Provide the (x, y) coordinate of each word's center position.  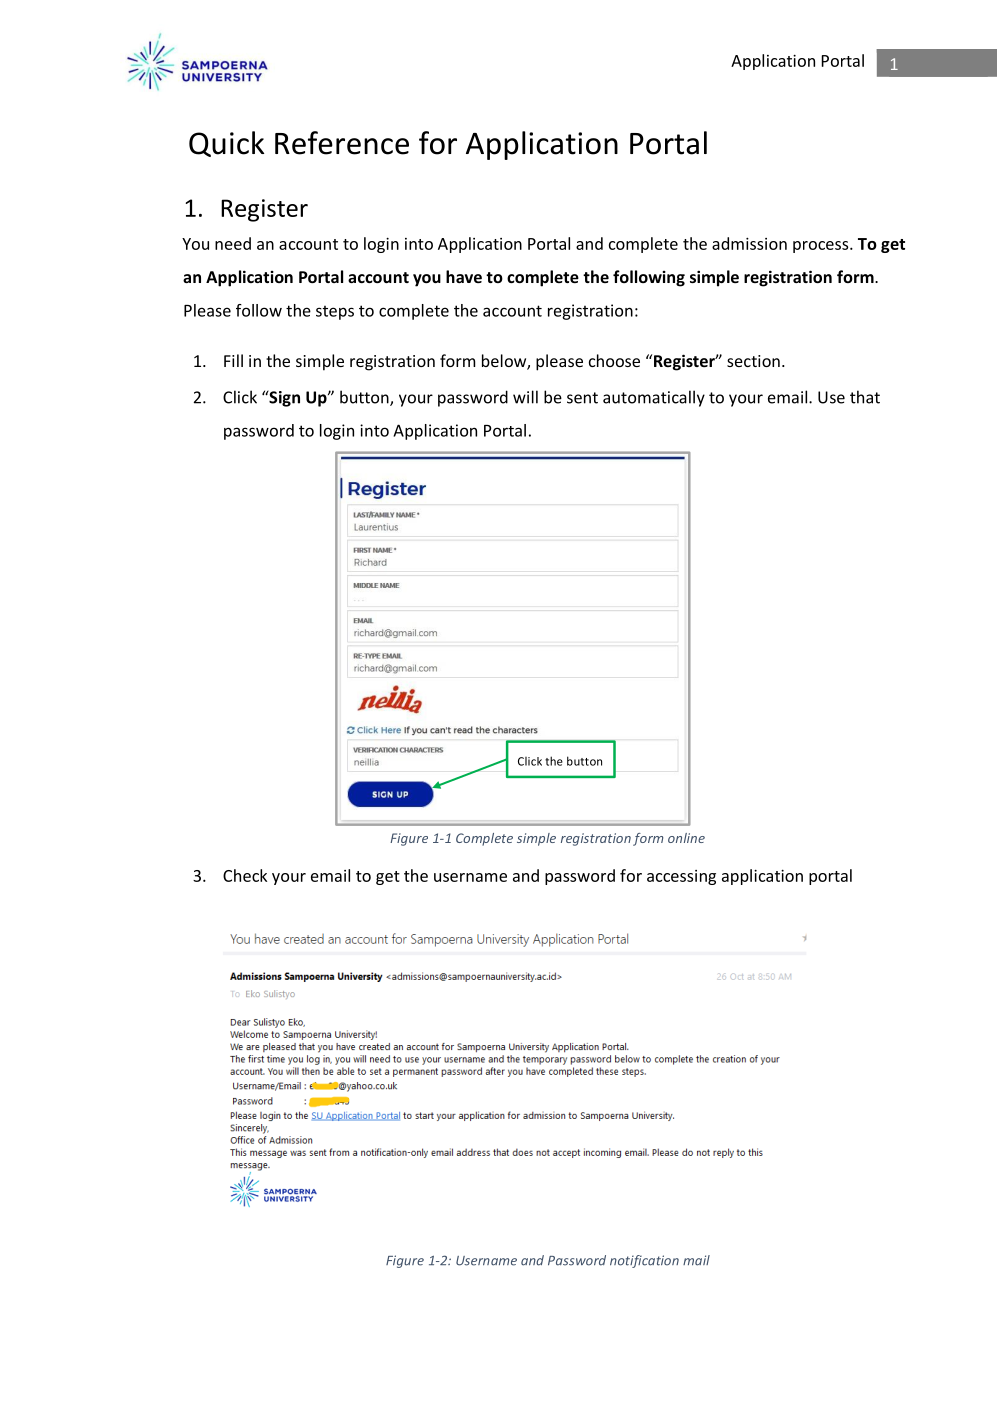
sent (582, 398)
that (865, 397)
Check (245, 875)
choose (614, 360)
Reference (342, 143)
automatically (654, 398)
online (686, 838)
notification (644, 1261)
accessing (681, 877)
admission (749, 243)
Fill (233, 360)
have (464, 276)
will (525, 397)
